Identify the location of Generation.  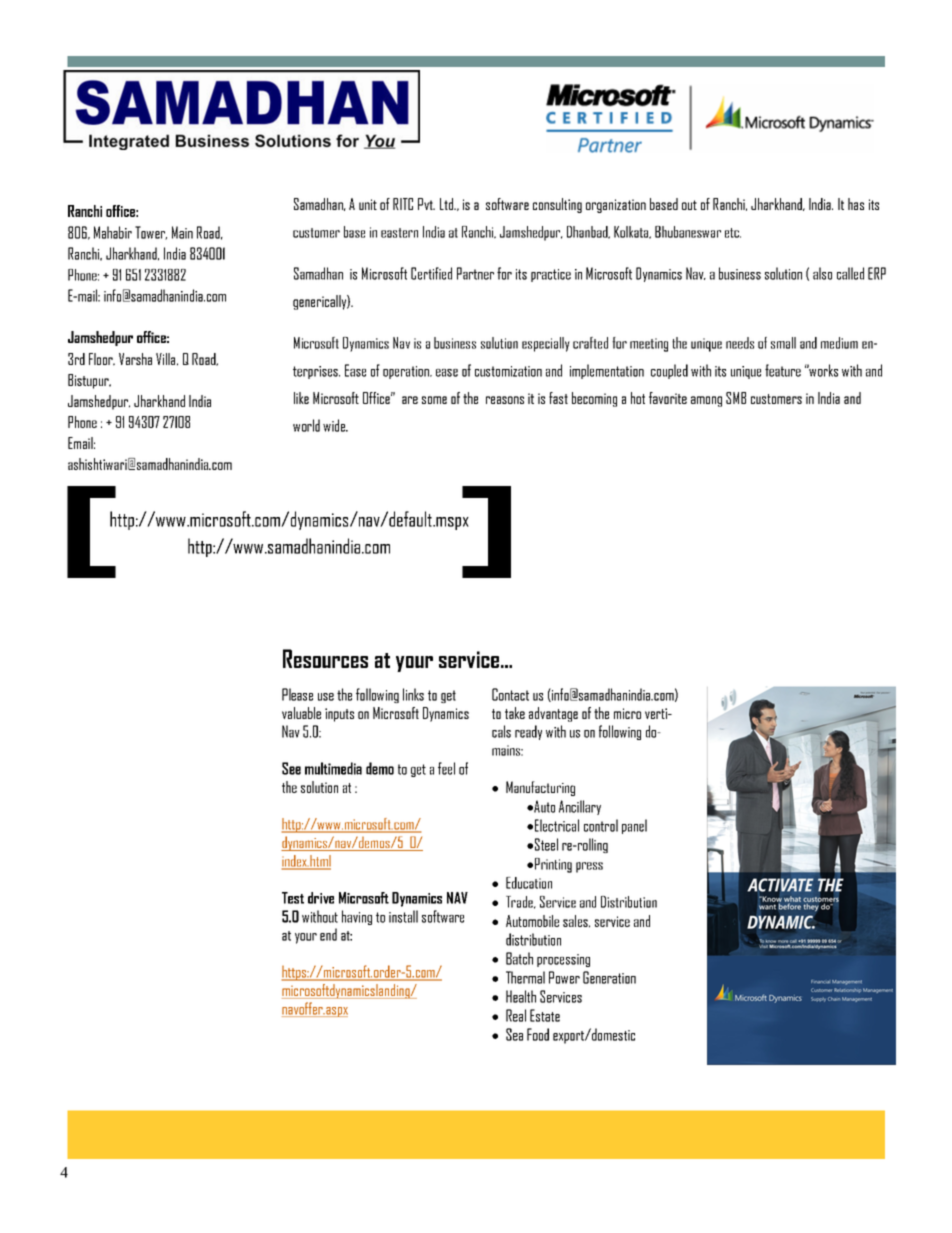
(609, 977).
